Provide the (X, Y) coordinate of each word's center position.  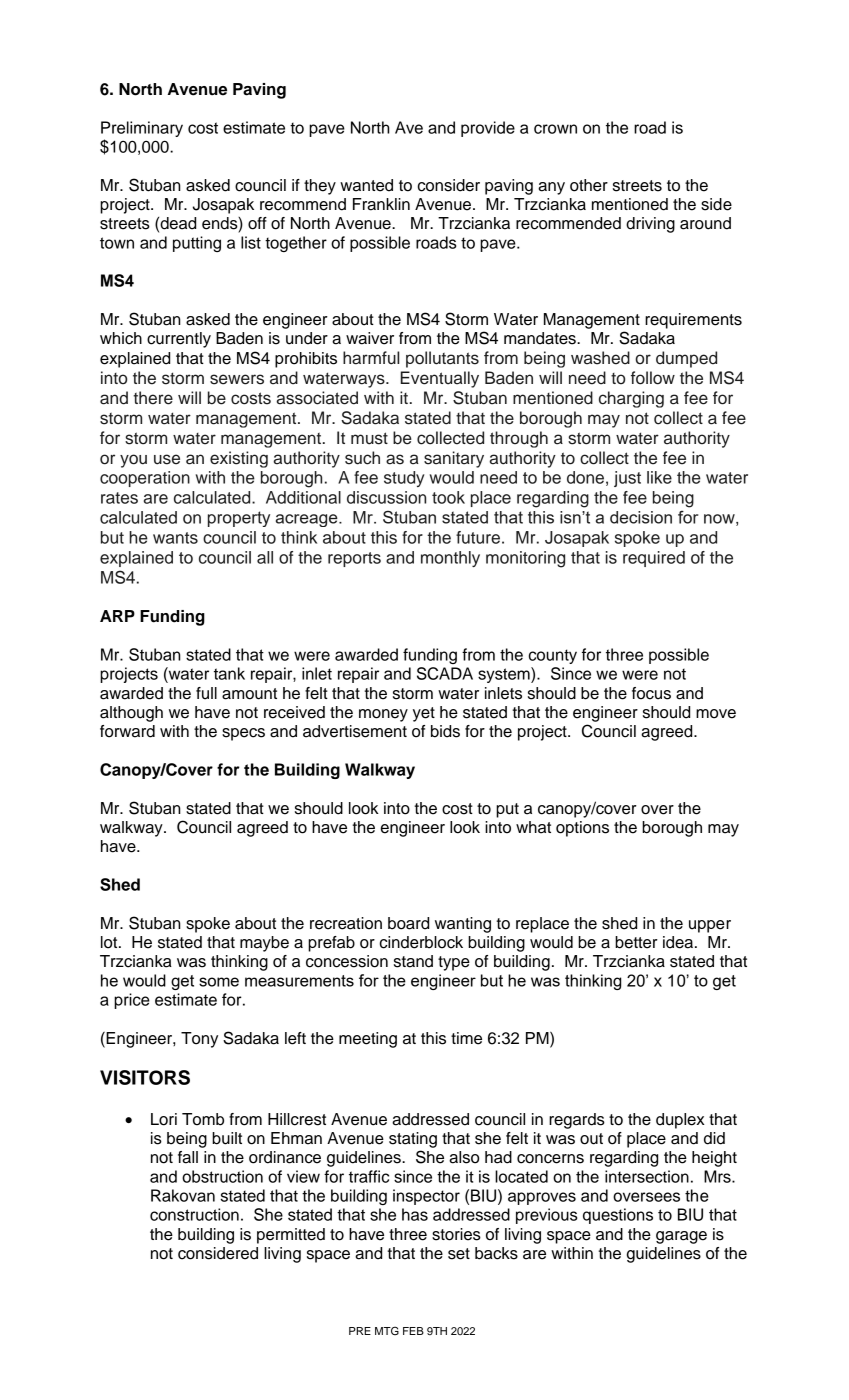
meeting (368, 1040)
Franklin (381, 204)
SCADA (445, 673)
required (654, 559)
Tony (199, 1040)
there (153, 398)
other (589, 185)
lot (110, 942)
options (582, 829)
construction (194, 1214)
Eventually (440, 379)
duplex (680, 1121)
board (408, 923)
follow (653, 378)
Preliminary (142, 129)
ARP (117, 616)
